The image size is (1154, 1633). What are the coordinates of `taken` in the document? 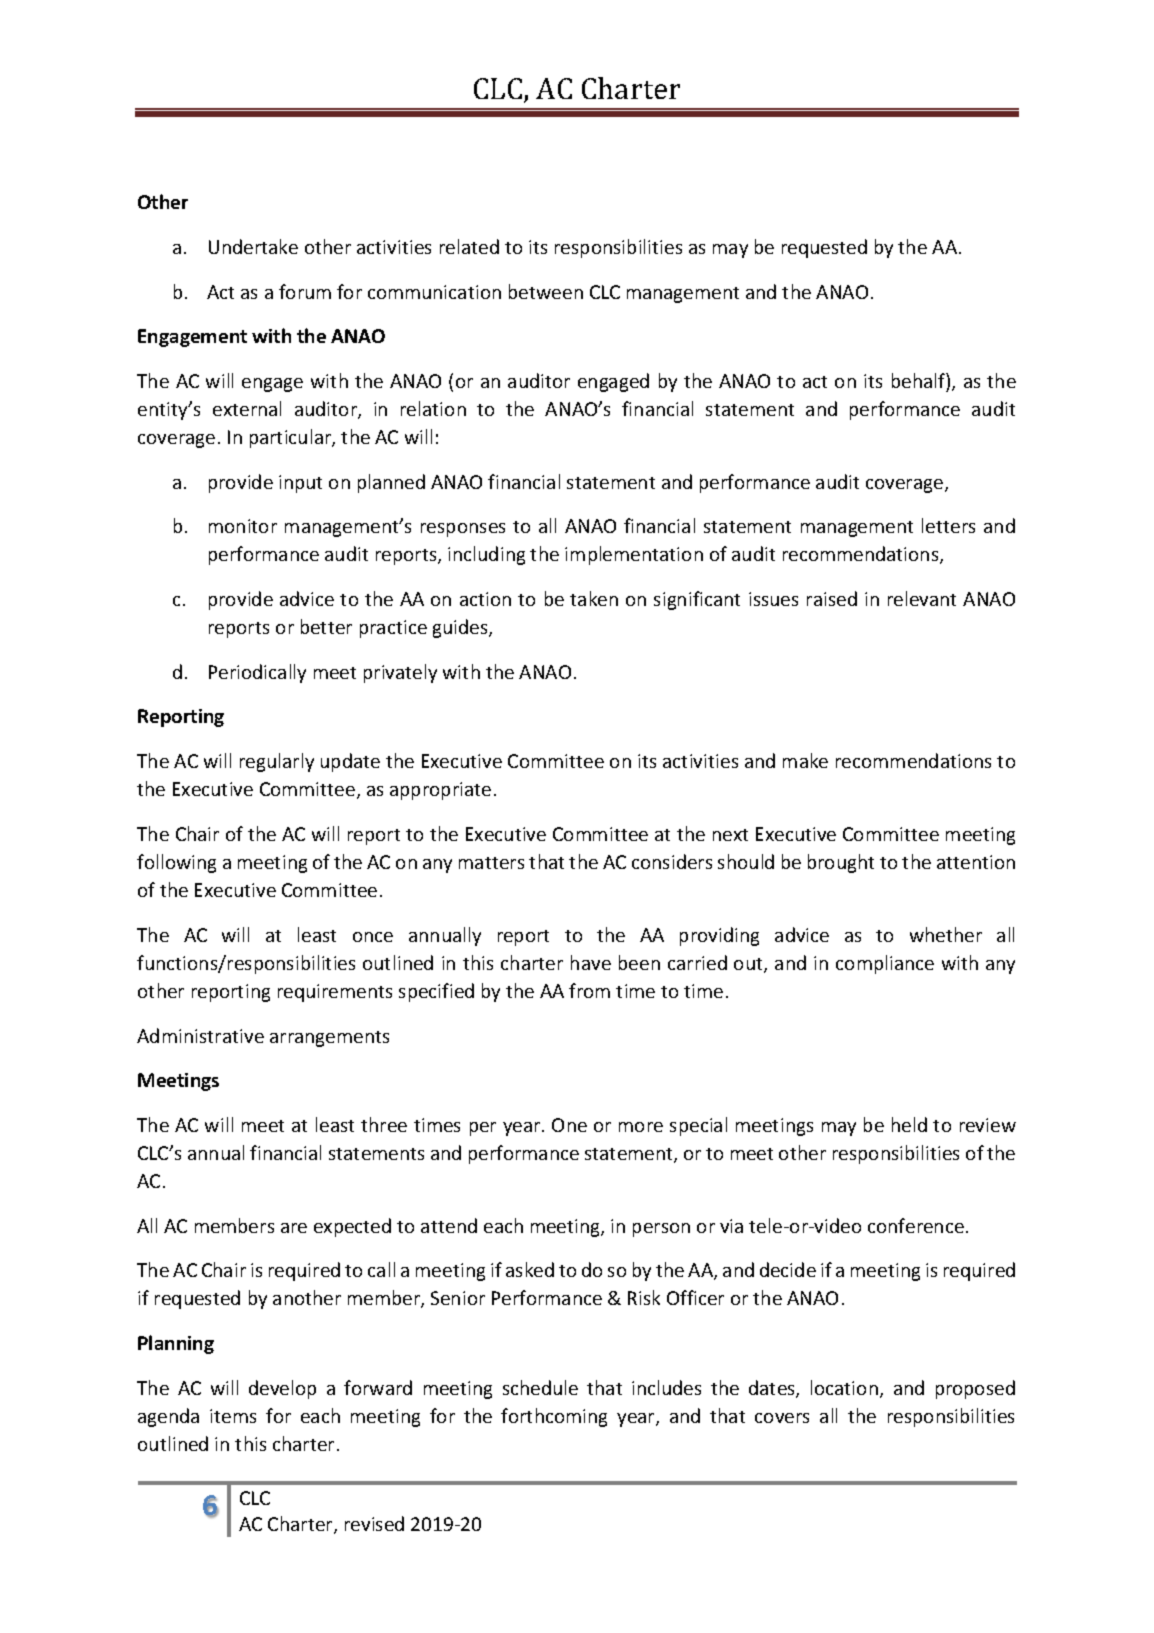 It's located at (594, 598).
